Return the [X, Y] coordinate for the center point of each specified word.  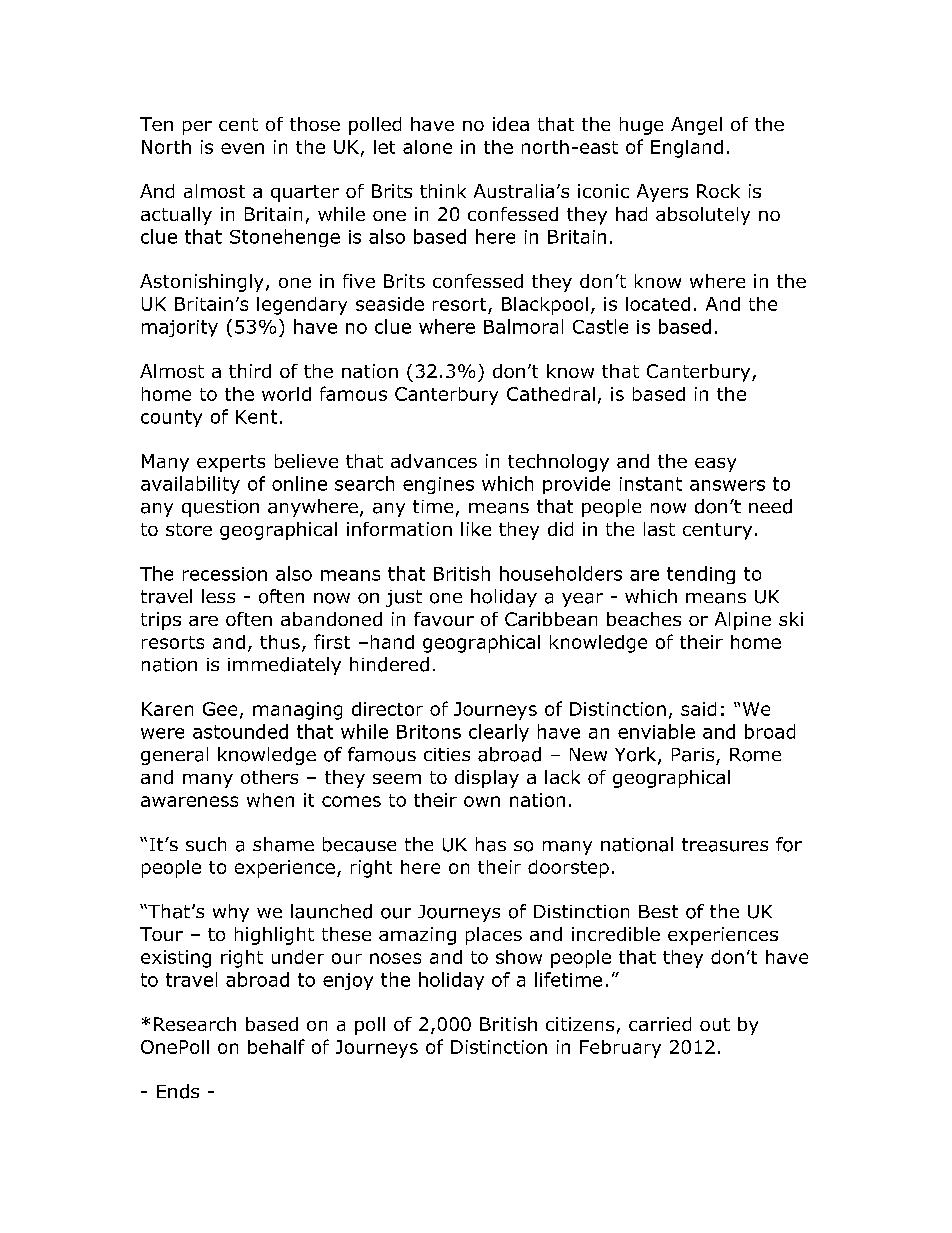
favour [444, 619]
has [491, 844]
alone [427, 147]
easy [715, 465]
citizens [580, 1024]
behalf [276, 1046]
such [206, 844]
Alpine [743, 621]
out [715, 1024]
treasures [725, 845]
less [218, 596]
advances [434, 461]
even [242, 148]
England [687, 149]
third [250, 371]
